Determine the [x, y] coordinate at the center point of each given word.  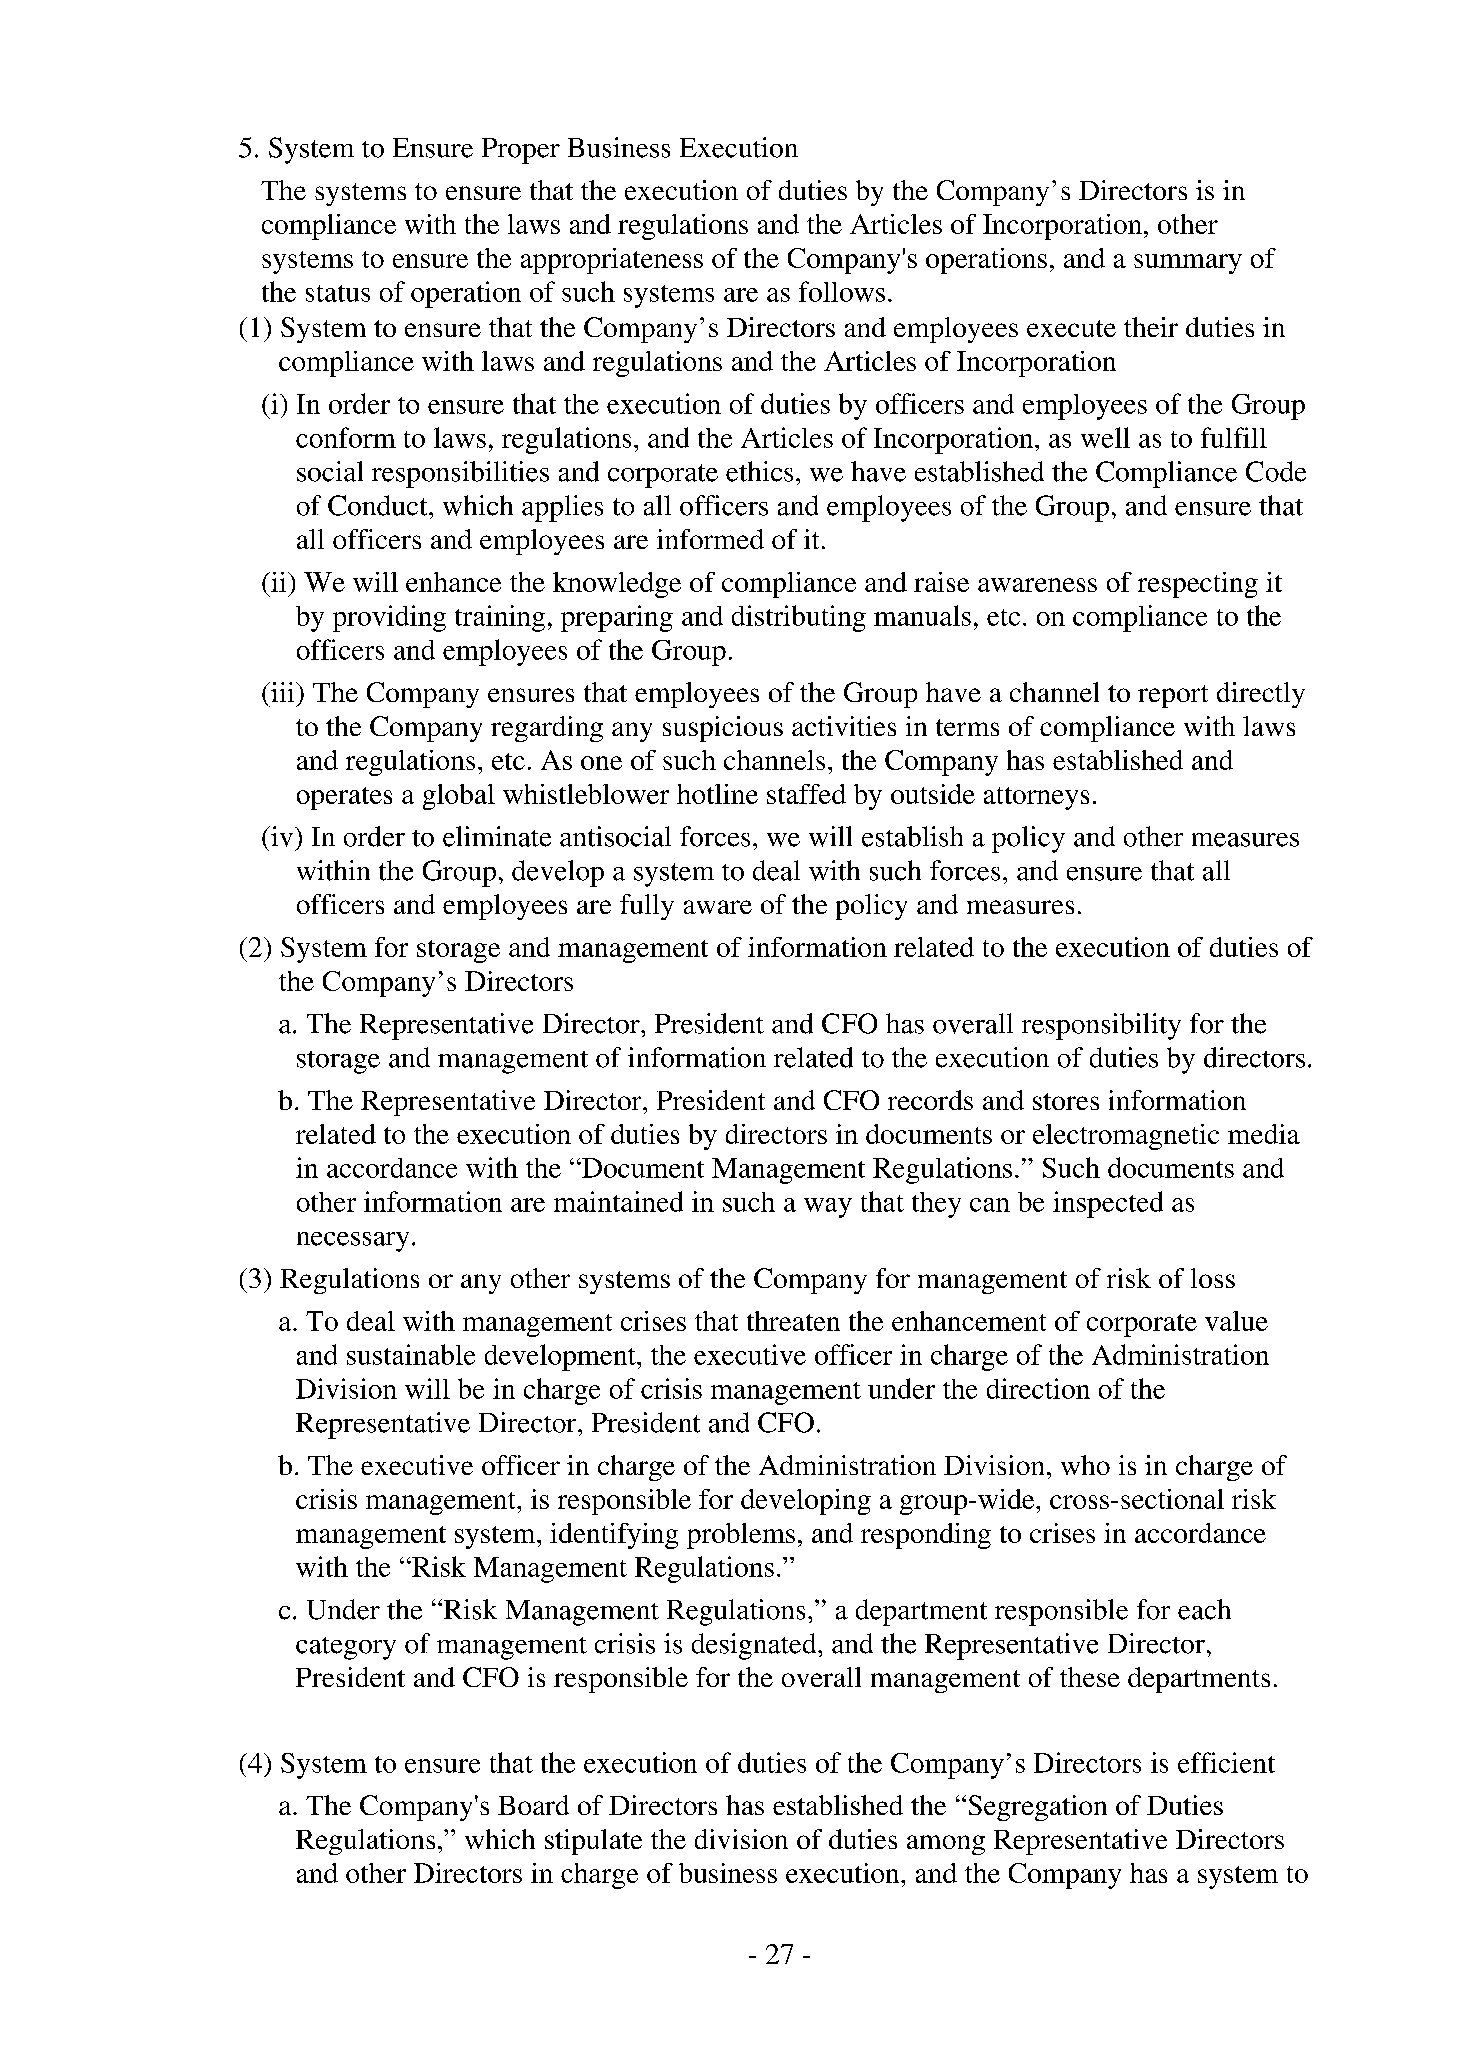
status [338, 293]
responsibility [1101, 1026]
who [1085, 1465]
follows [842, 291]
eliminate [497, 836]
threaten [793, 1321]
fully [647, 907]
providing [389, 618]
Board [533, 1805]
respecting [1198, 585]
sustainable [411, 1354]
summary [1188, 264]
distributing [799, 618]
